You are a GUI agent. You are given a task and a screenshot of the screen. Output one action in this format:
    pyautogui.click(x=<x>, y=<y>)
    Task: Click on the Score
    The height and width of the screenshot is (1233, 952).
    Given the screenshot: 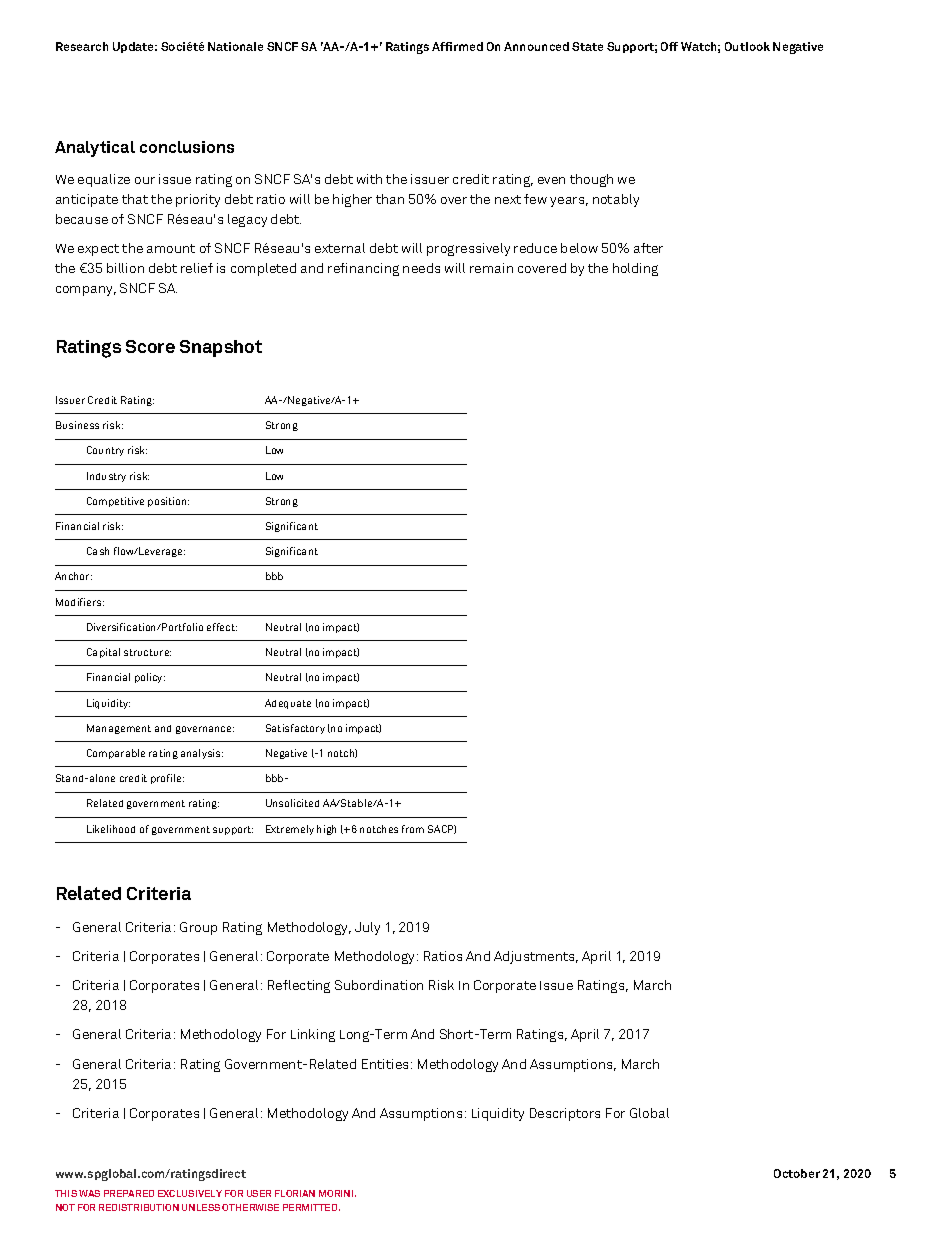 What is the action you would take?
    pyautogui.click(x=150, y=346)
